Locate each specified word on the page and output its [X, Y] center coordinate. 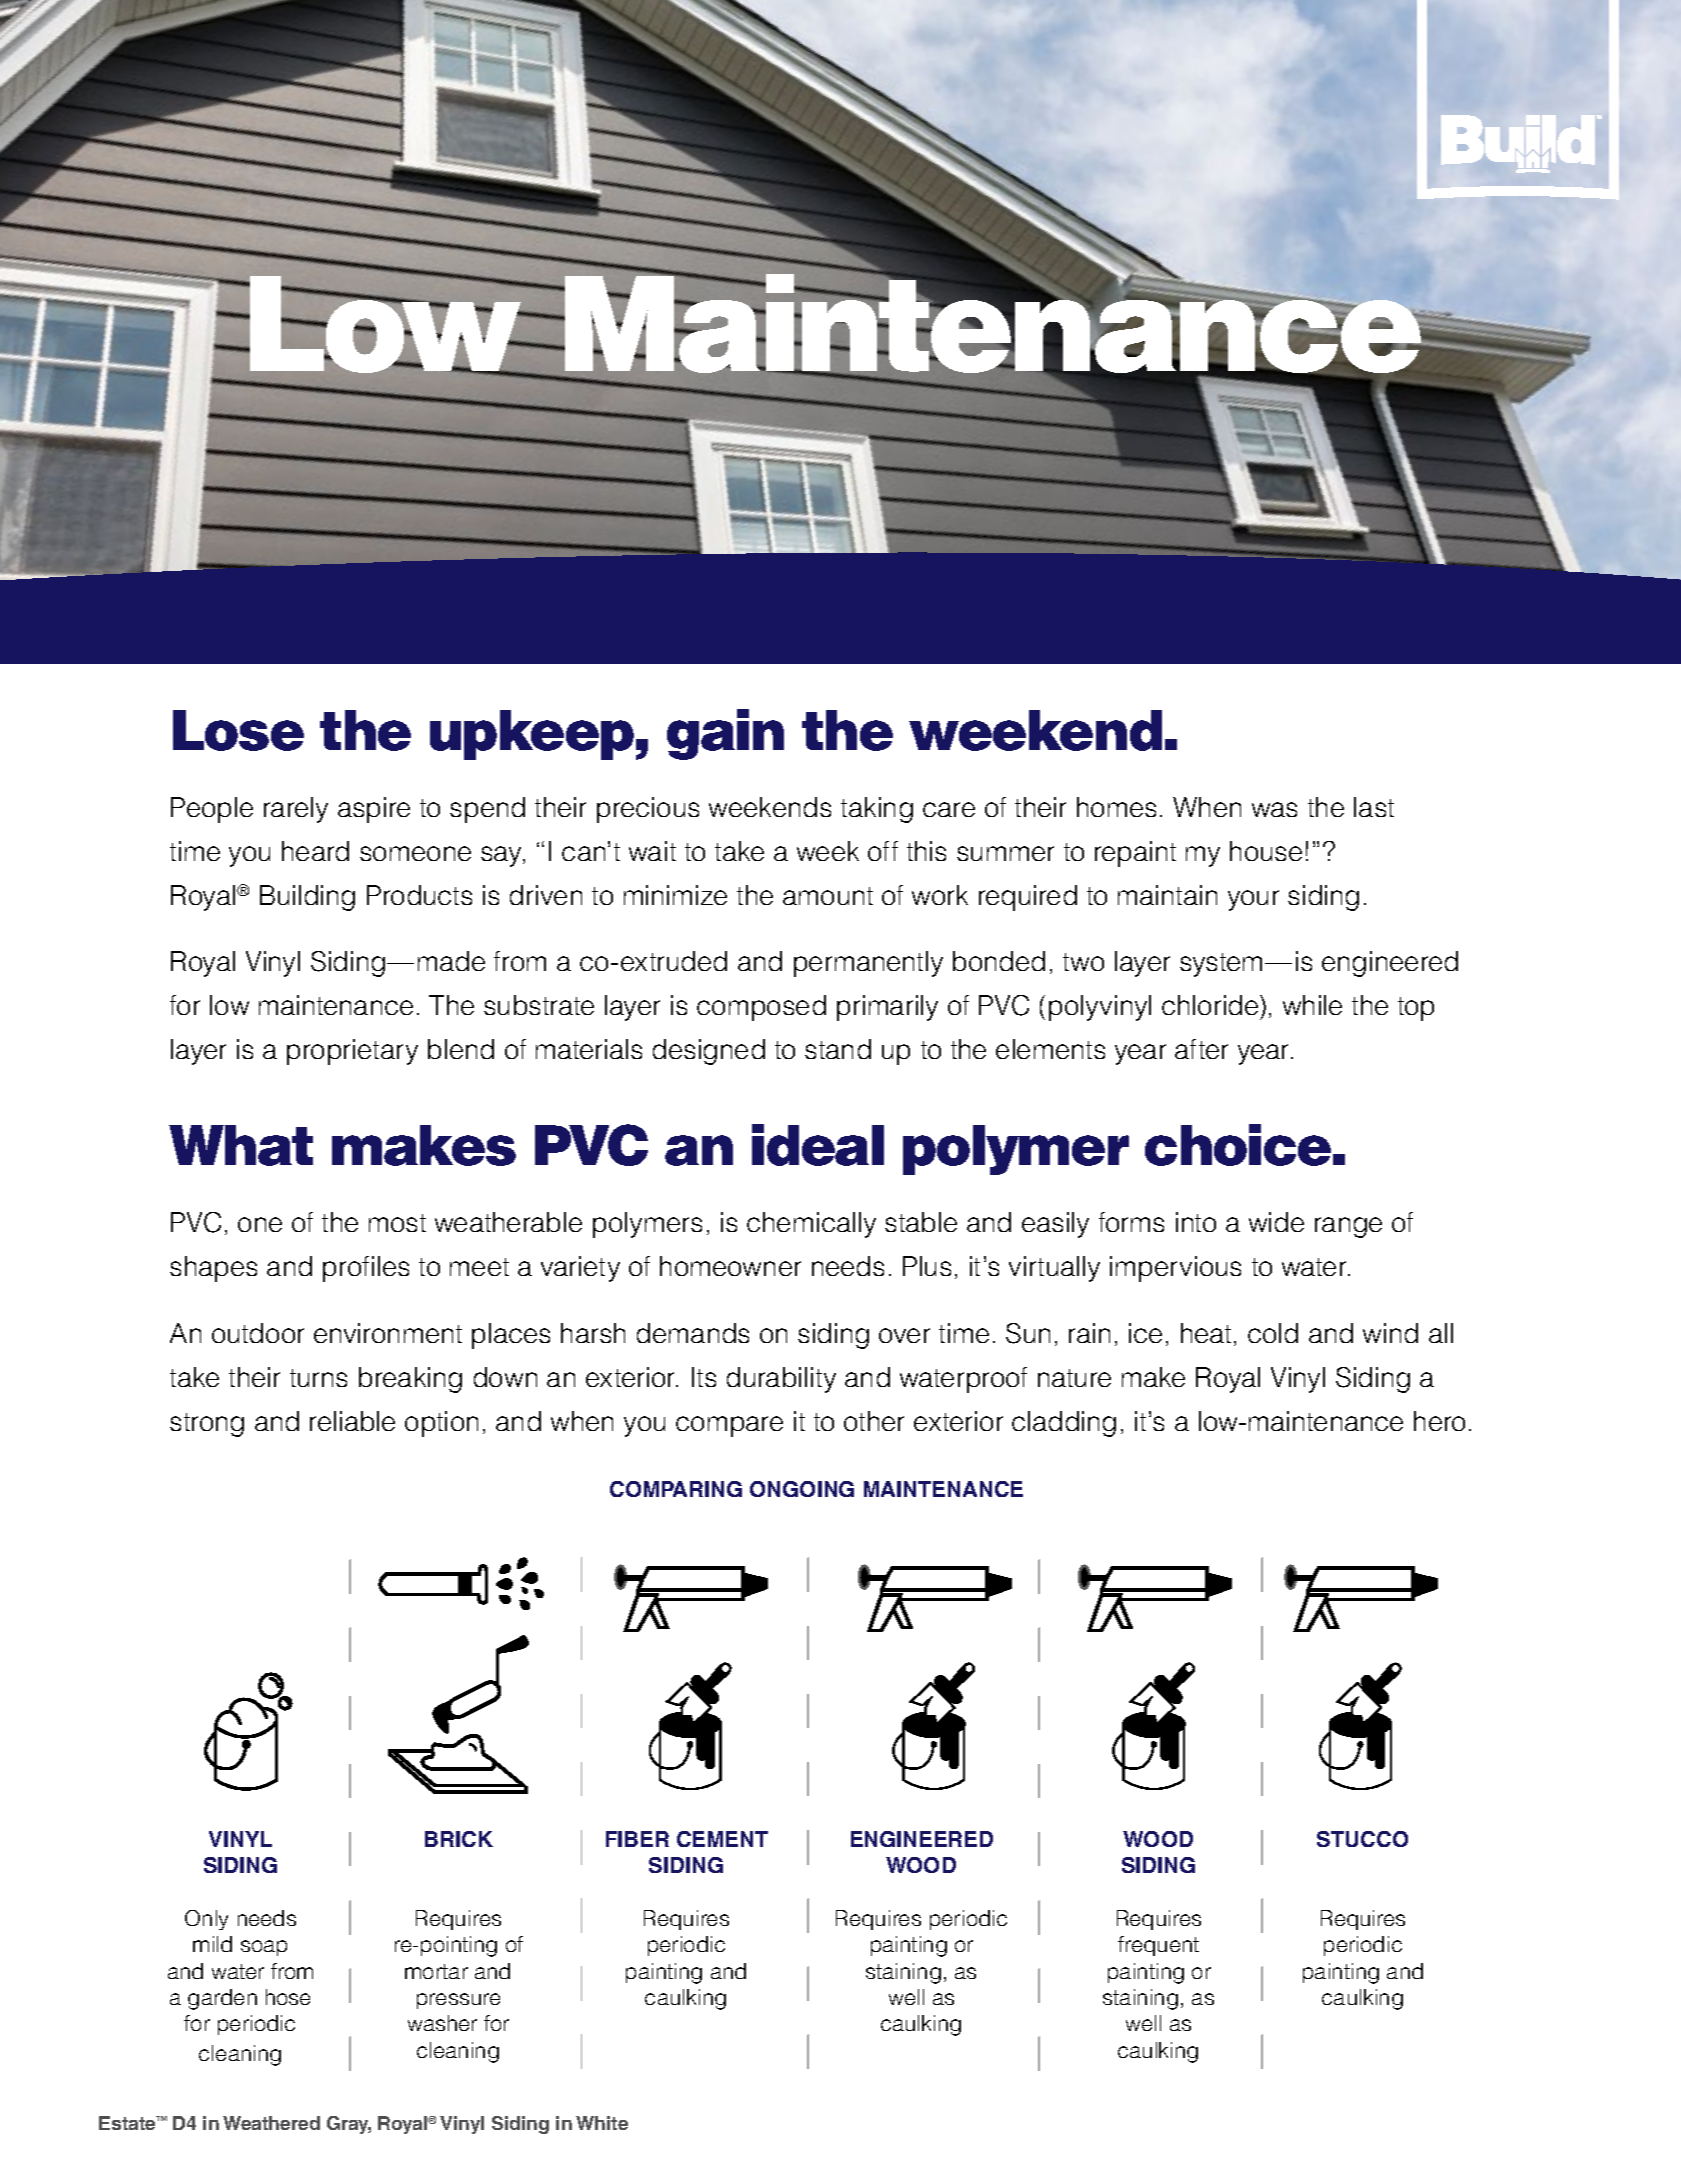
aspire [374, 810]
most [397, 1223]
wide [1276, 1222]
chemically [811, 1225]
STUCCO [1362, 1839]
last [1374, 807]
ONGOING [802, 1489]
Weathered [271, 2123]
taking [877, 810]
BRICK [459, 1839]
